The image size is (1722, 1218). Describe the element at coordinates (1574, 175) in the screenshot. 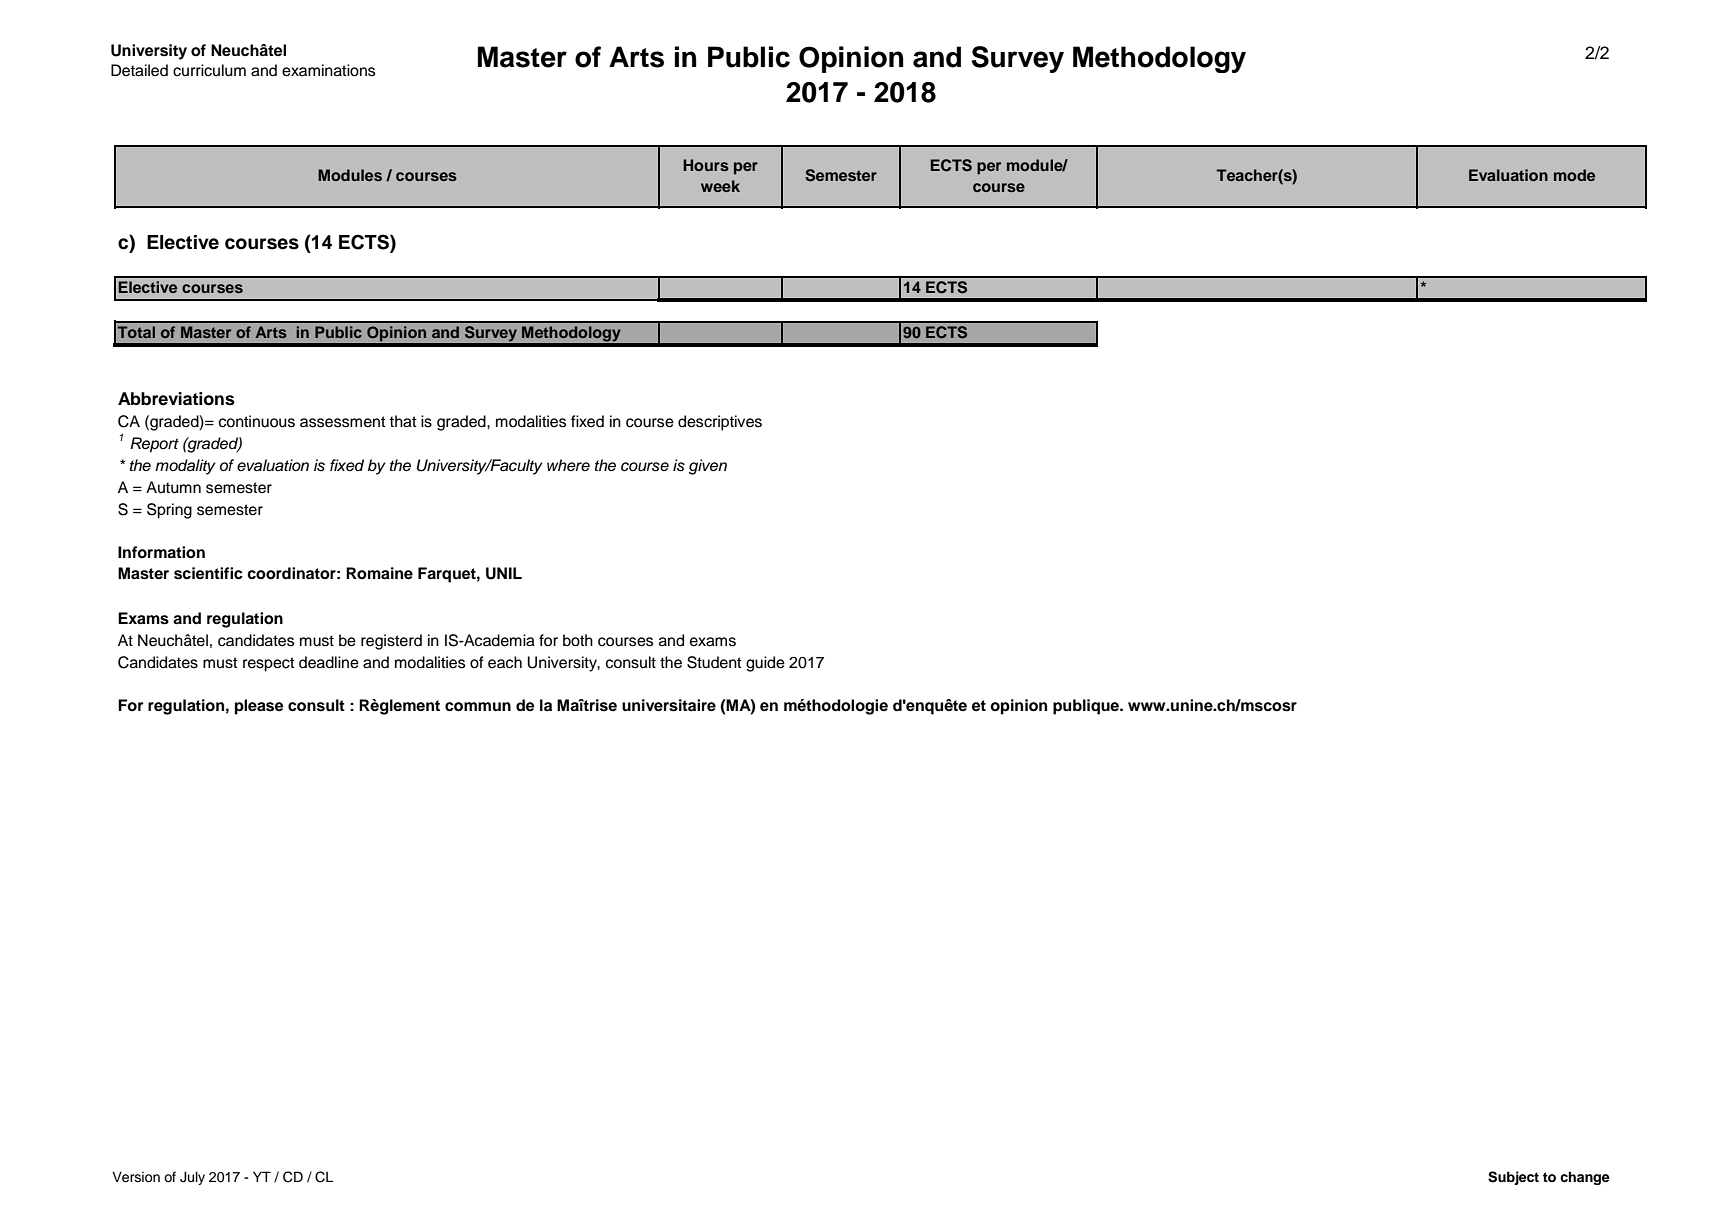

I see `mode` at that location.
